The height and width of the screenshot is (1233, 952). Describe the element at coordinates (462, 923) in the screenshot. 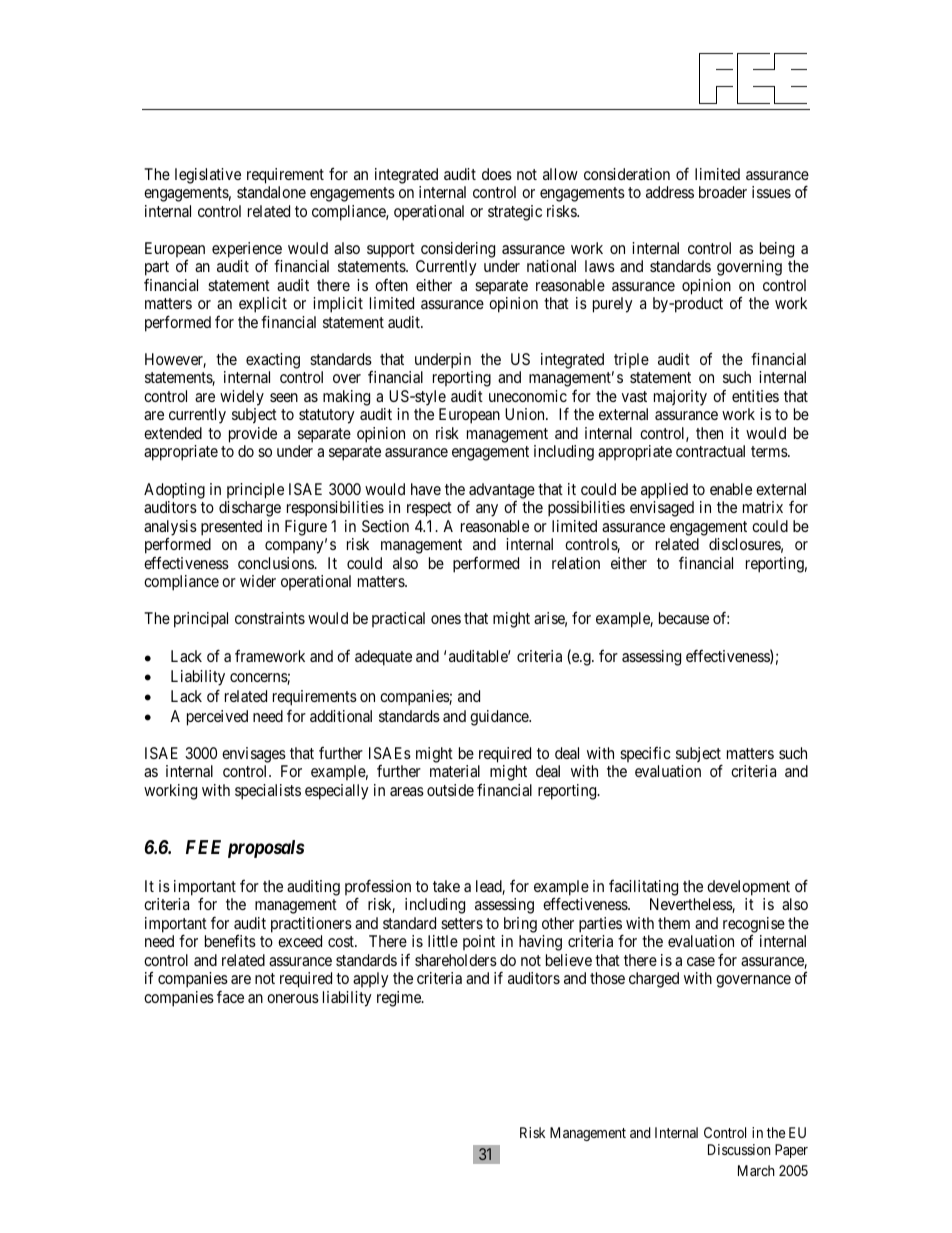

I see `setters` at that location.
